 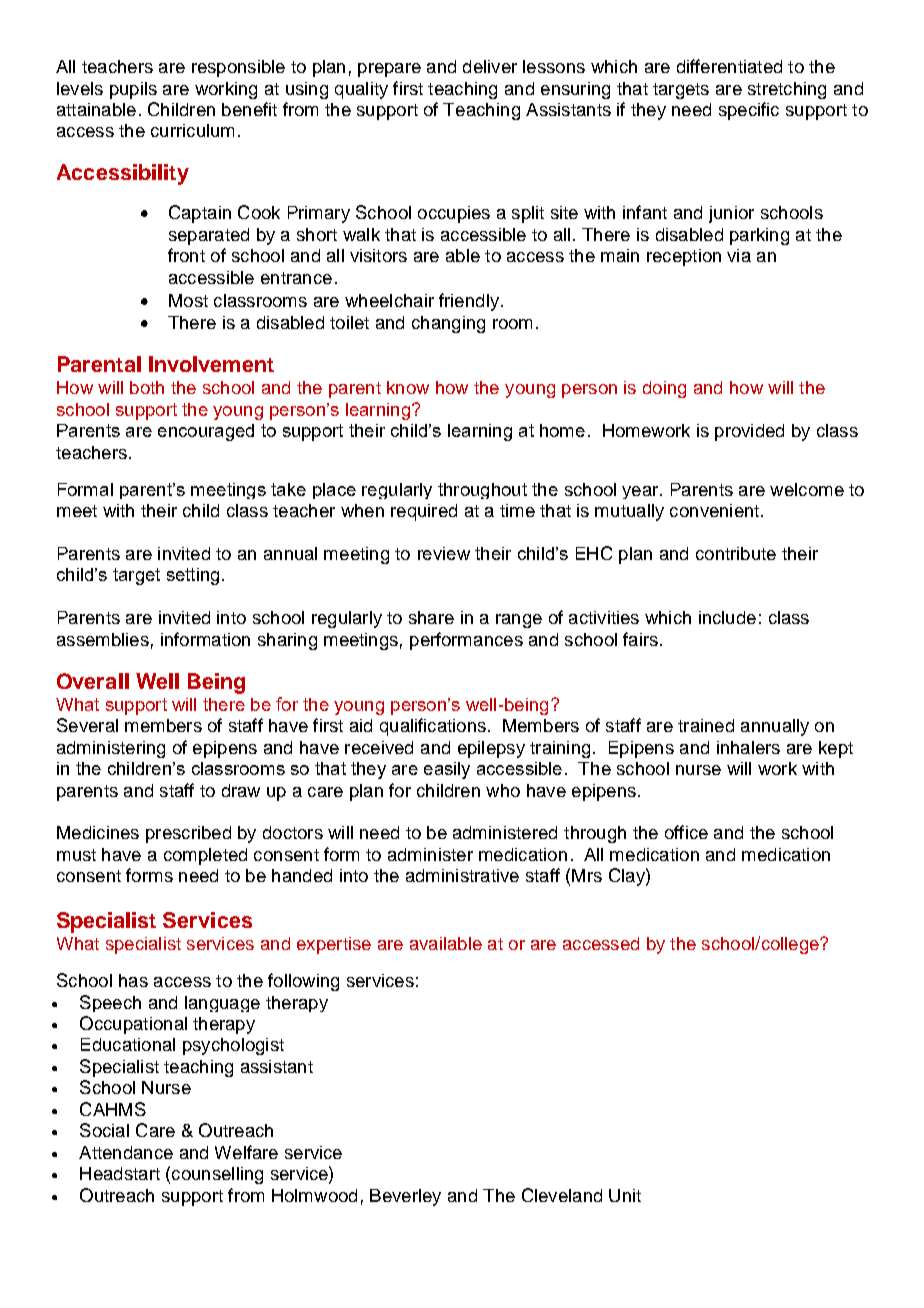 What do you see at coordinates (490, 66) in the document?
I see `deliver` at bounding box center [490, 66].
